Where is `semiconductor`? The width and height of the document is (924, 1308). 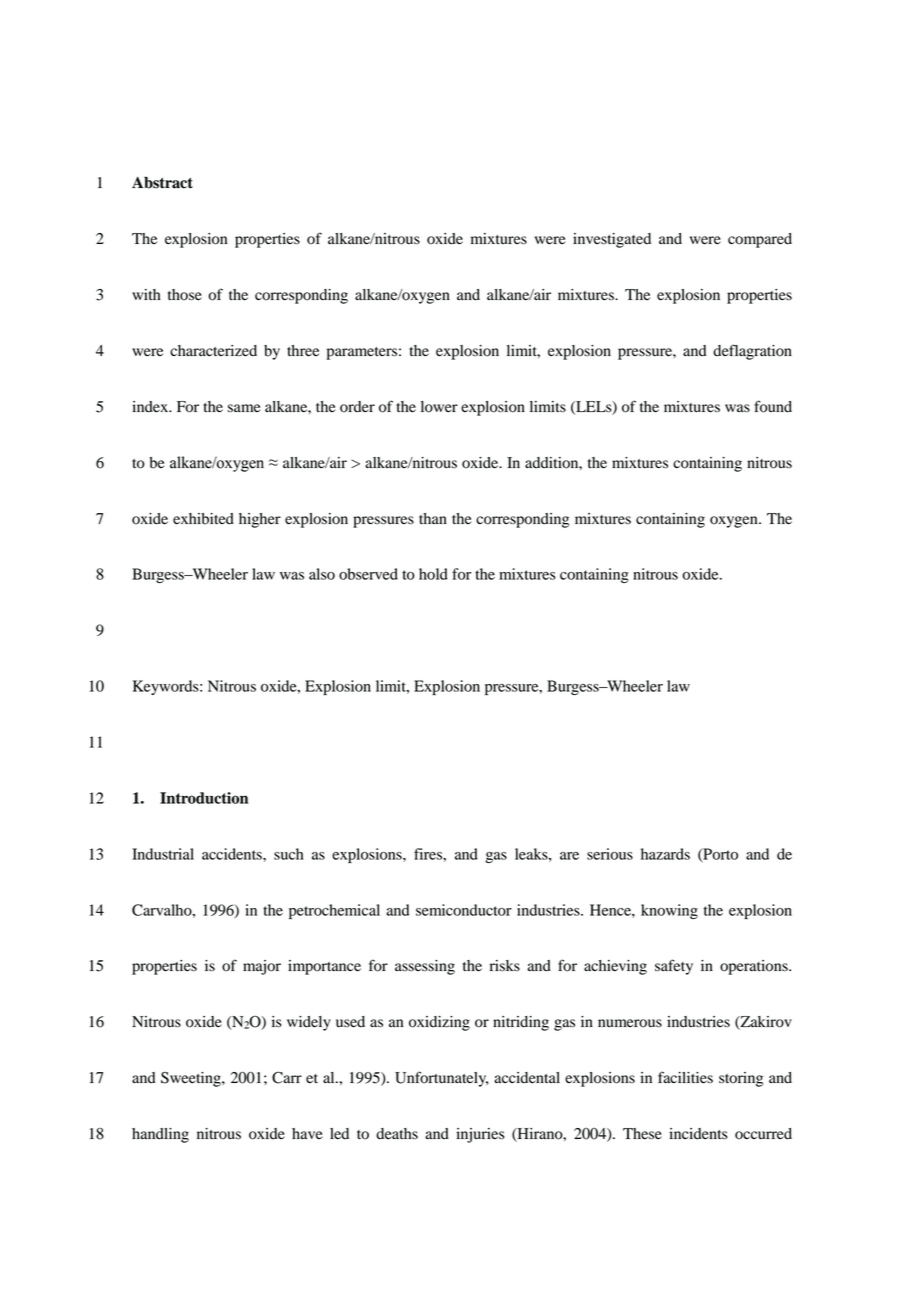
semiconductor is located at coordinates (464, 910).
